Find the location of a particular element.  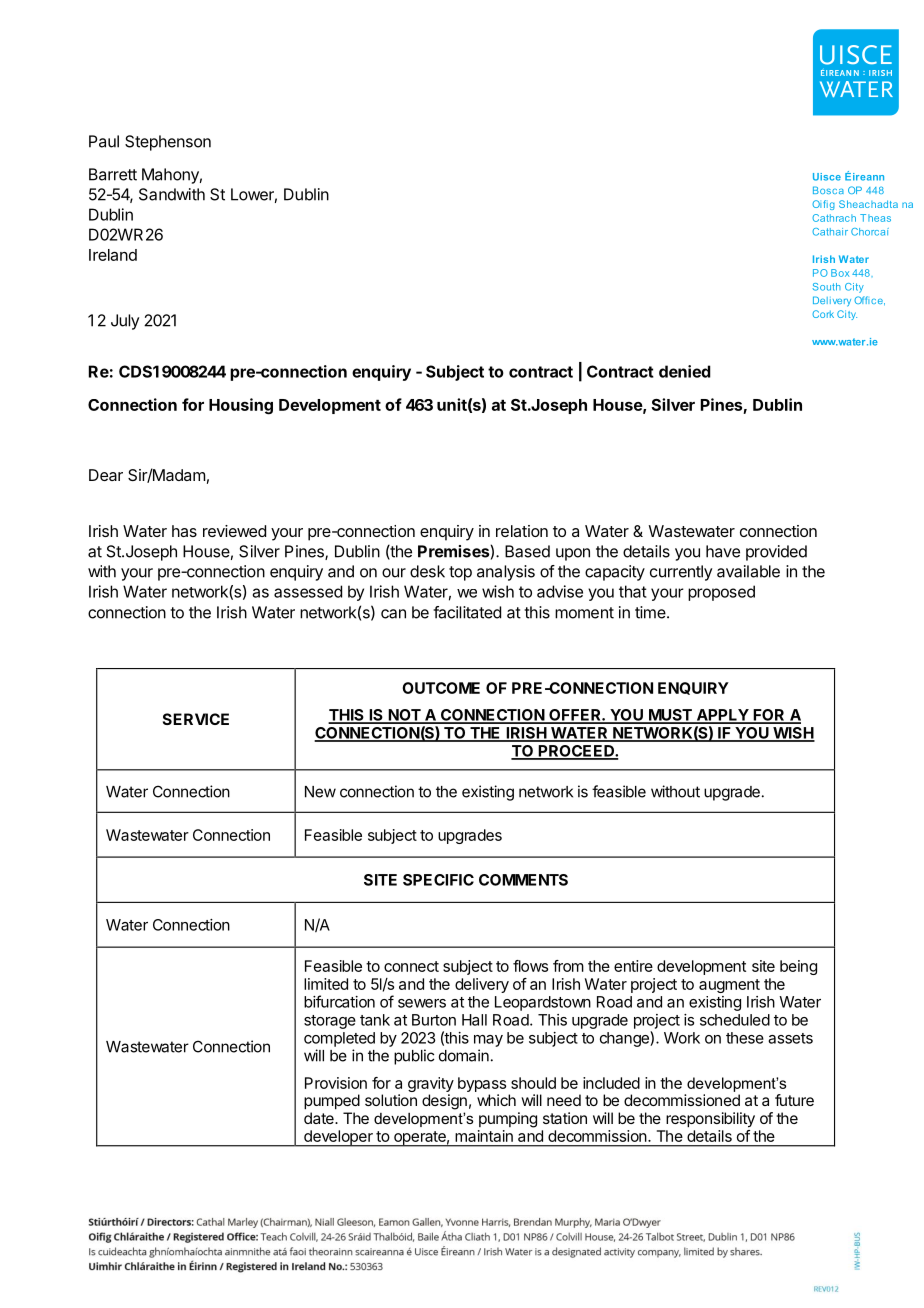

design is located at coordinates (444, 1102).
